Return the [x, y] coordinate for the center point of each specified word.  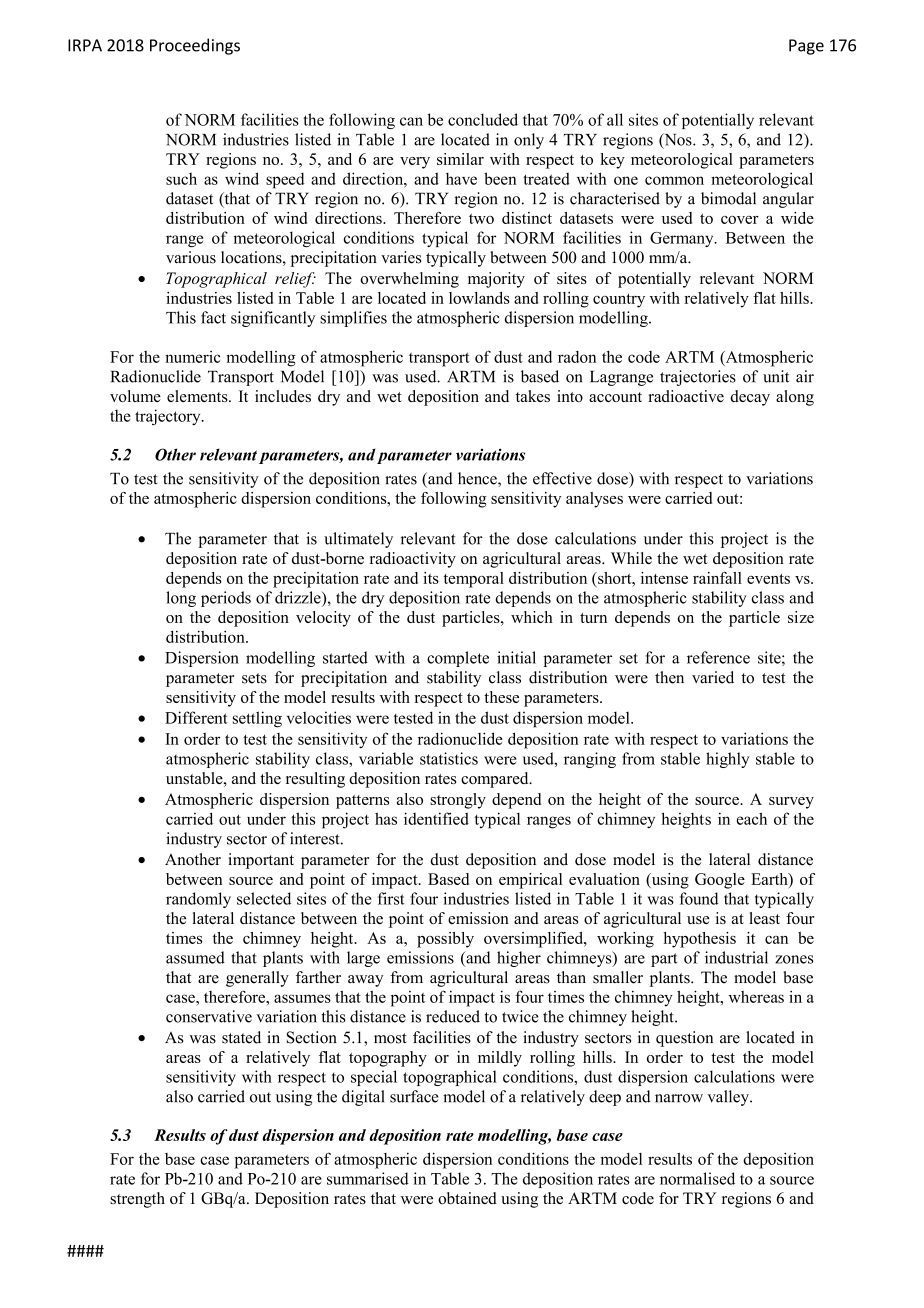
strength [137, 1200]
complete [458, 659]
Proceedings [195, 46]
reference [718, 657]
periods [226, 599]
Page [806, 47]
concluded [483, 119]
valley [729, 1098]
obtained [467, 1198]
